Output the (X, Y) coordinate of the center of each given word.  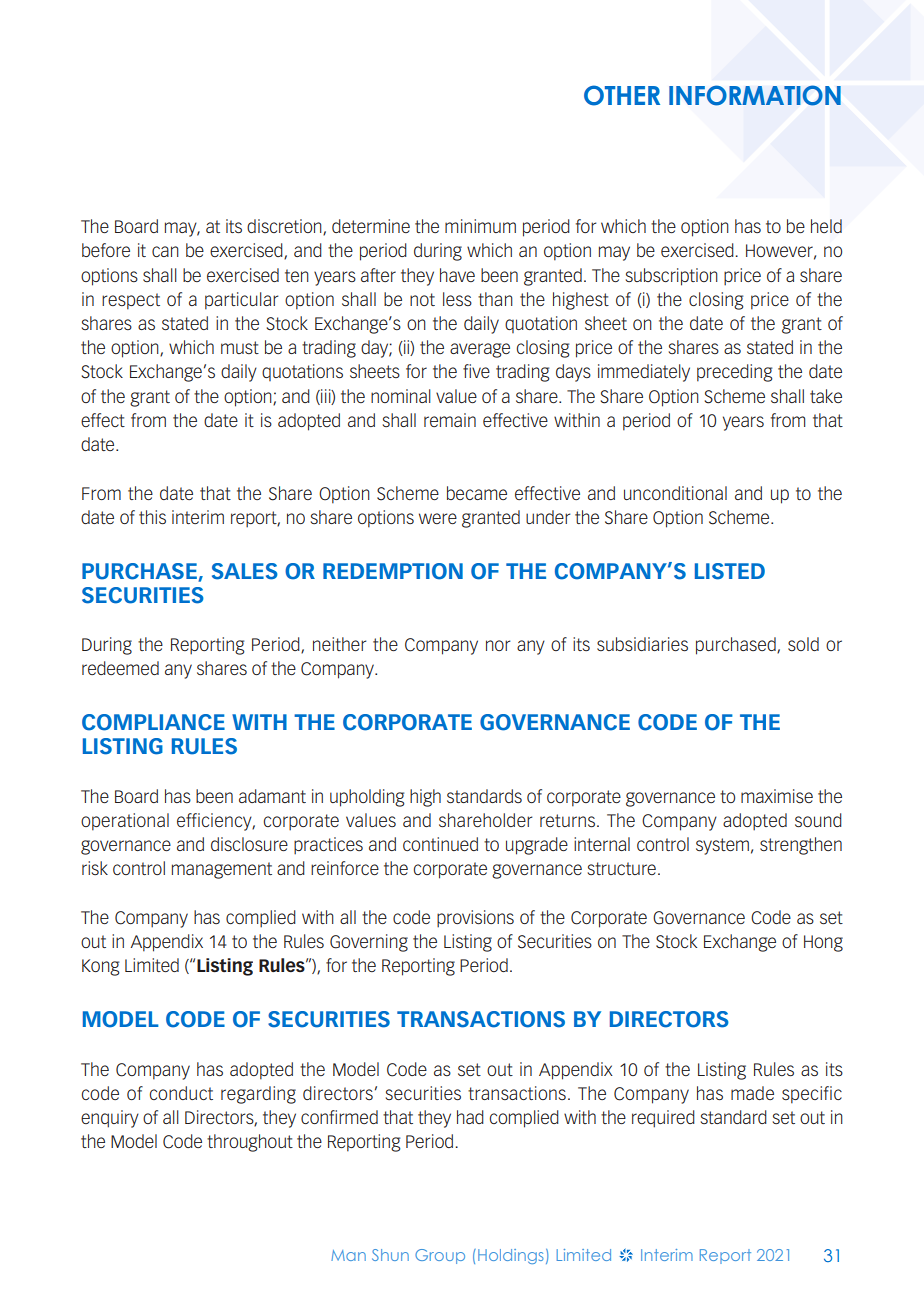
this (152, 517)
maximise (777, 796)
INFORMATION (755, 95)
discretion (285, 227)
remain (450, 420)
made (752, 1093)
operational (125, 822)
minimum (480, 226)
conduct (181, 1093)
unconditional (675, 493)
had (470, 1117)
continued (440, 844)
